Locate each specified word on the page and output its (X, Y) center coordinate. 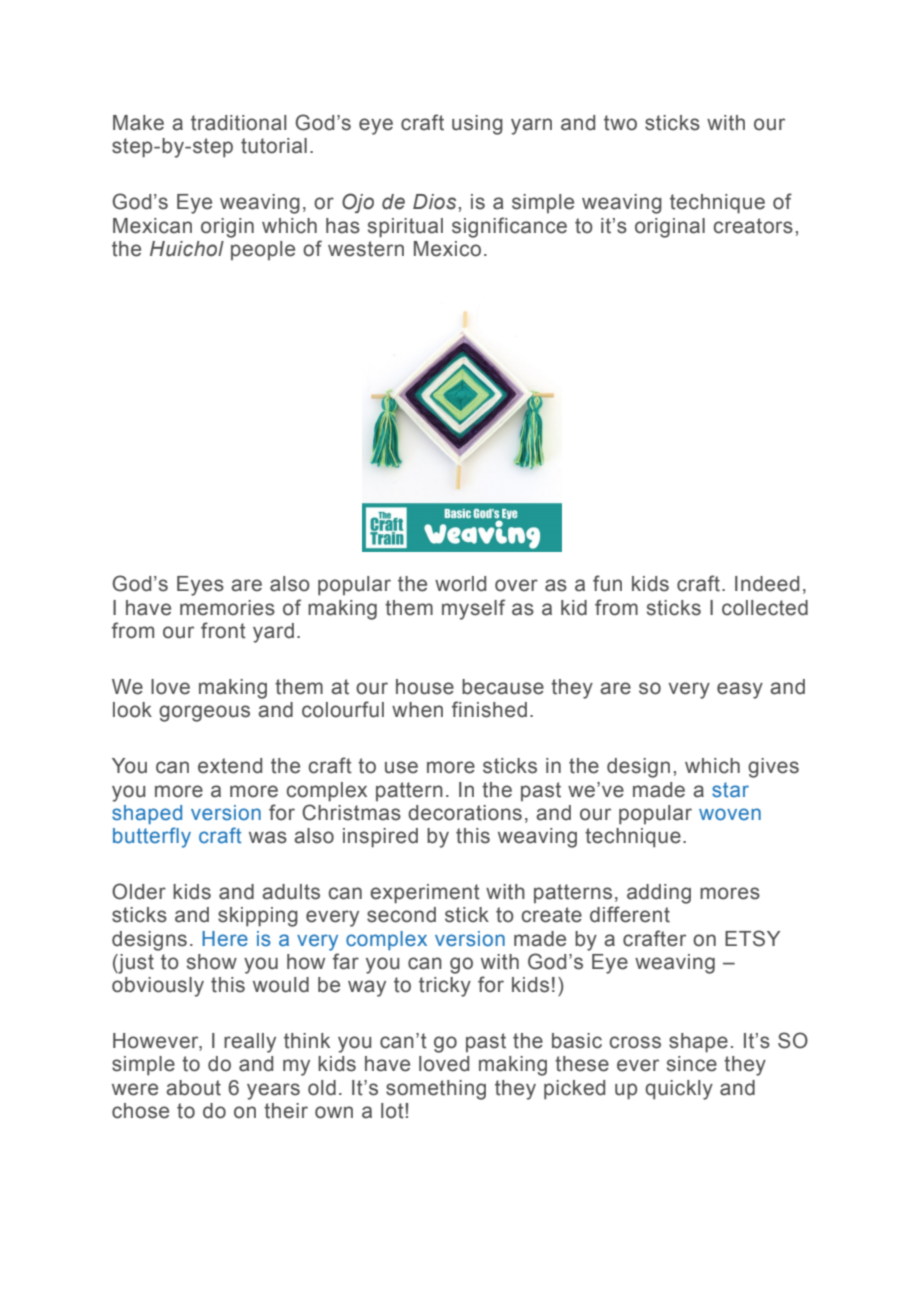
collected (765, 608)
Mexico (447, 249)
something (436, 1090)
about (193, 1088)
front (223, 630)
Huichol (187, 249)
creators (753, 226)
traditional (239, 123)
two (620, 123)
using (477, 125)
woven (730, 814)
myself (473, 609)
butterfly (152, 837)
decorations (465, 813)
